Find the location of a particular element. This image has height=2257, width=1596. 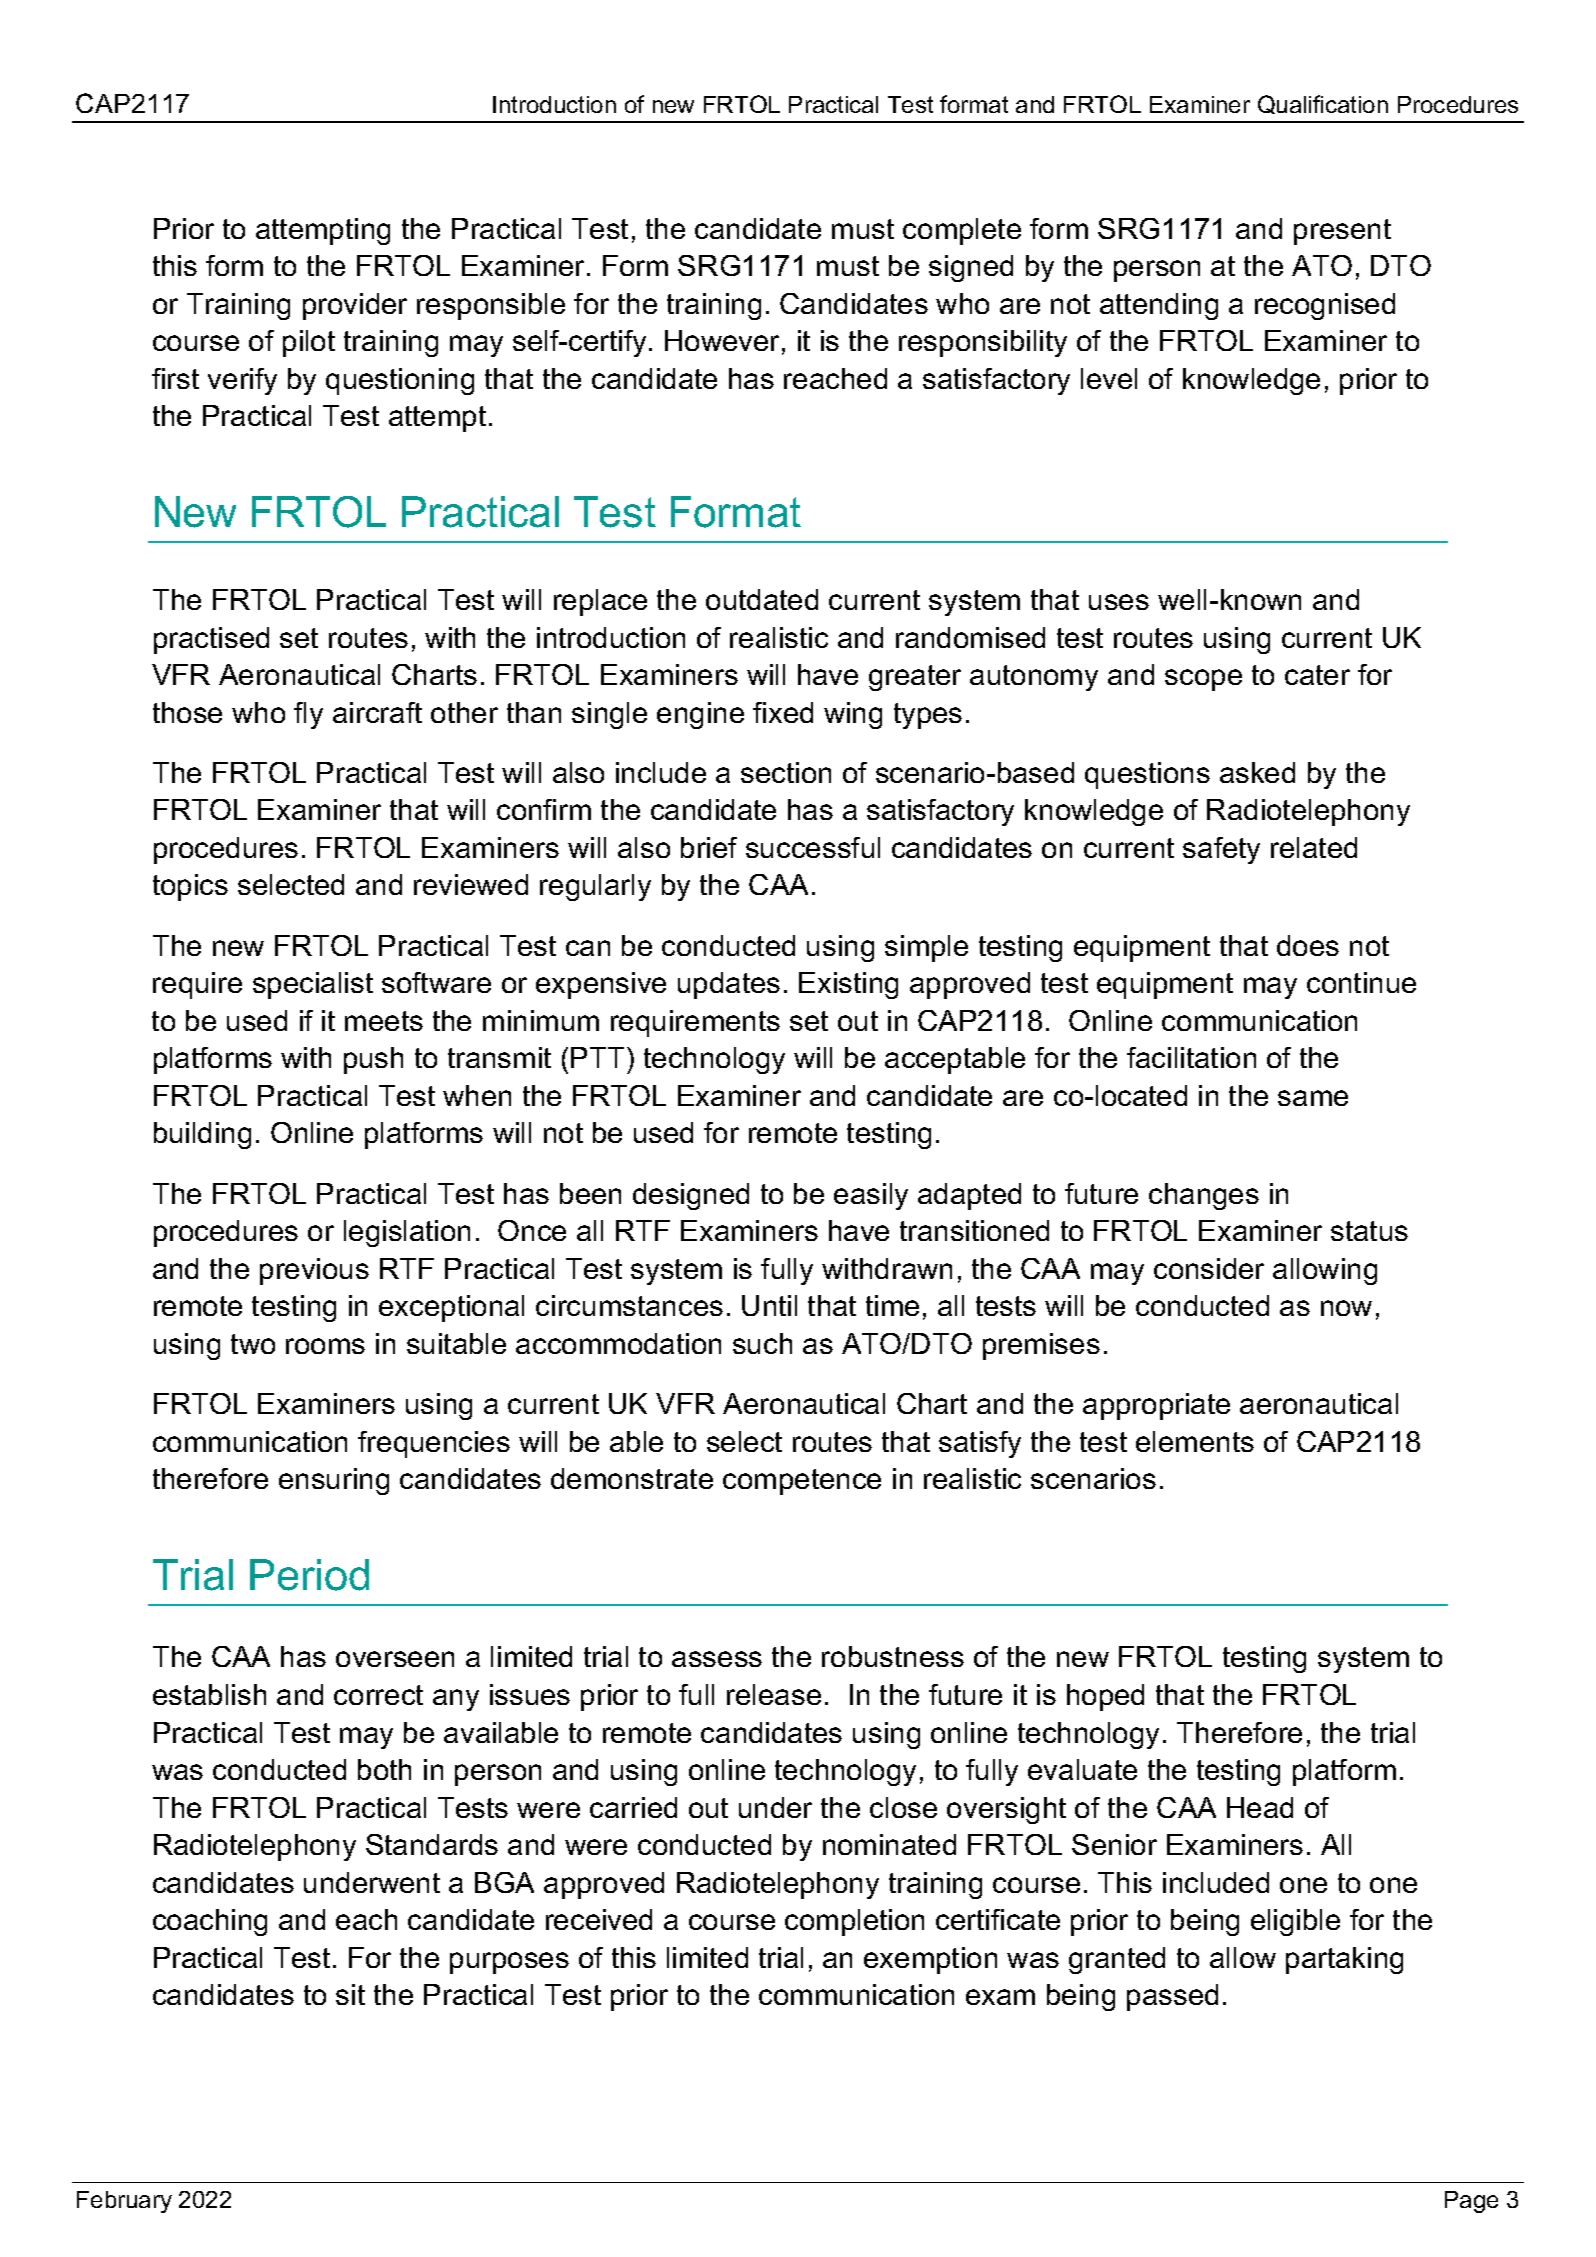

easily is located at coordinates (871, 1196).
